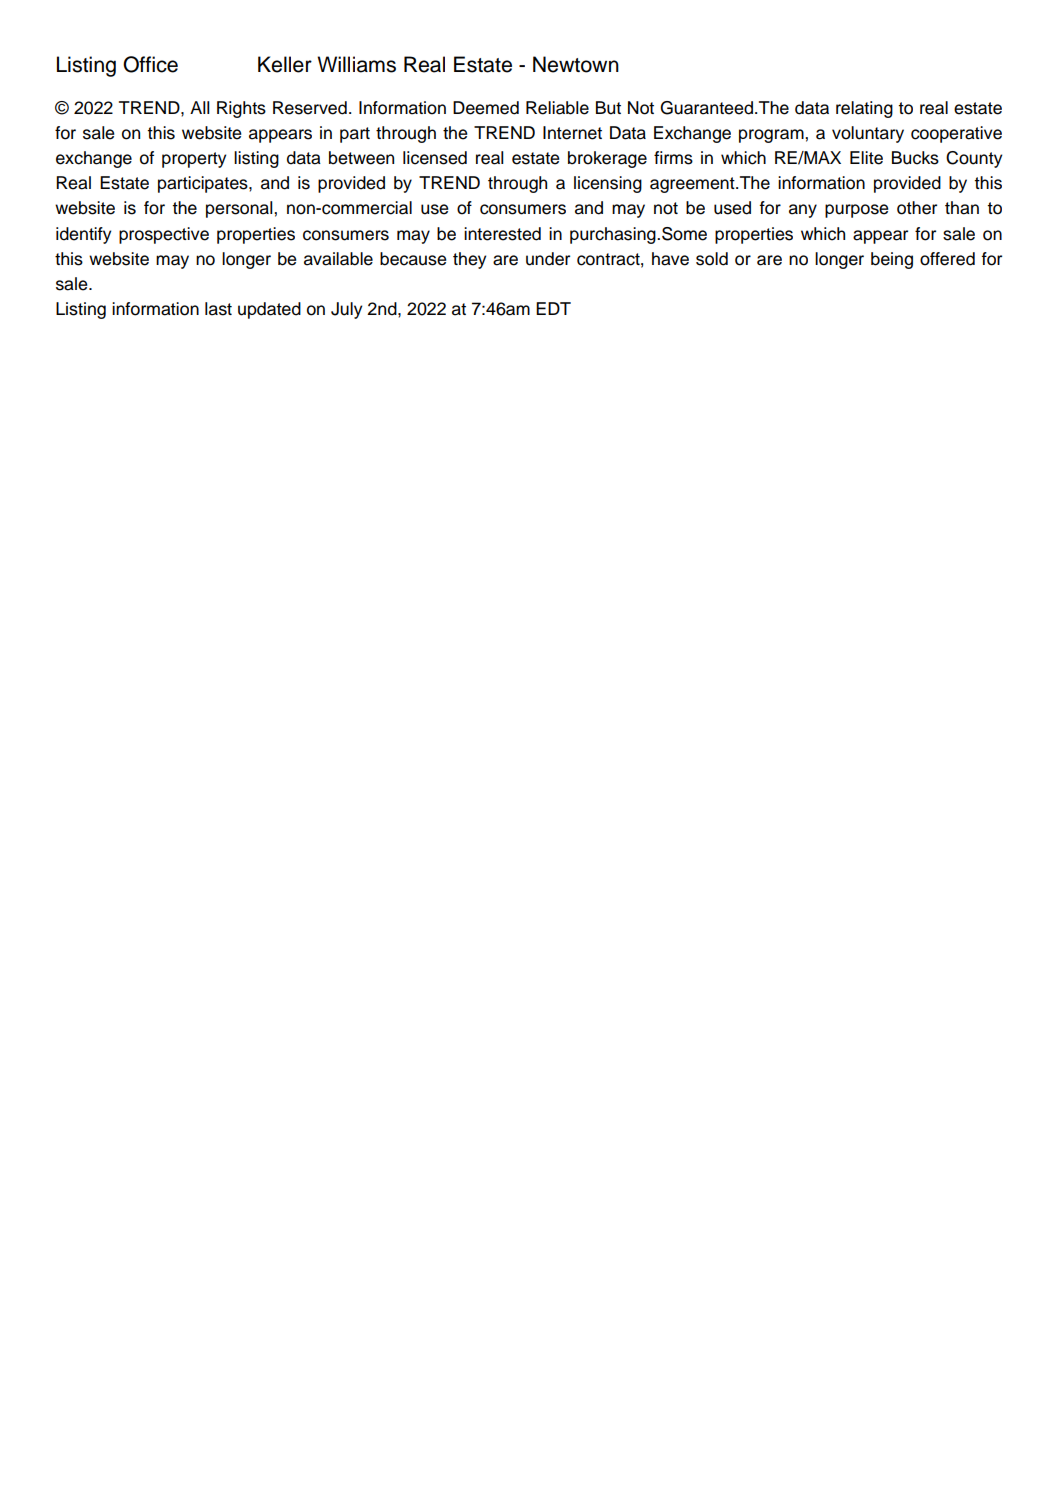 This screenshot has width=1058, height=1496. Describe the element at coordinates (218, 309) in the screenshot. I see `last` at that location.
